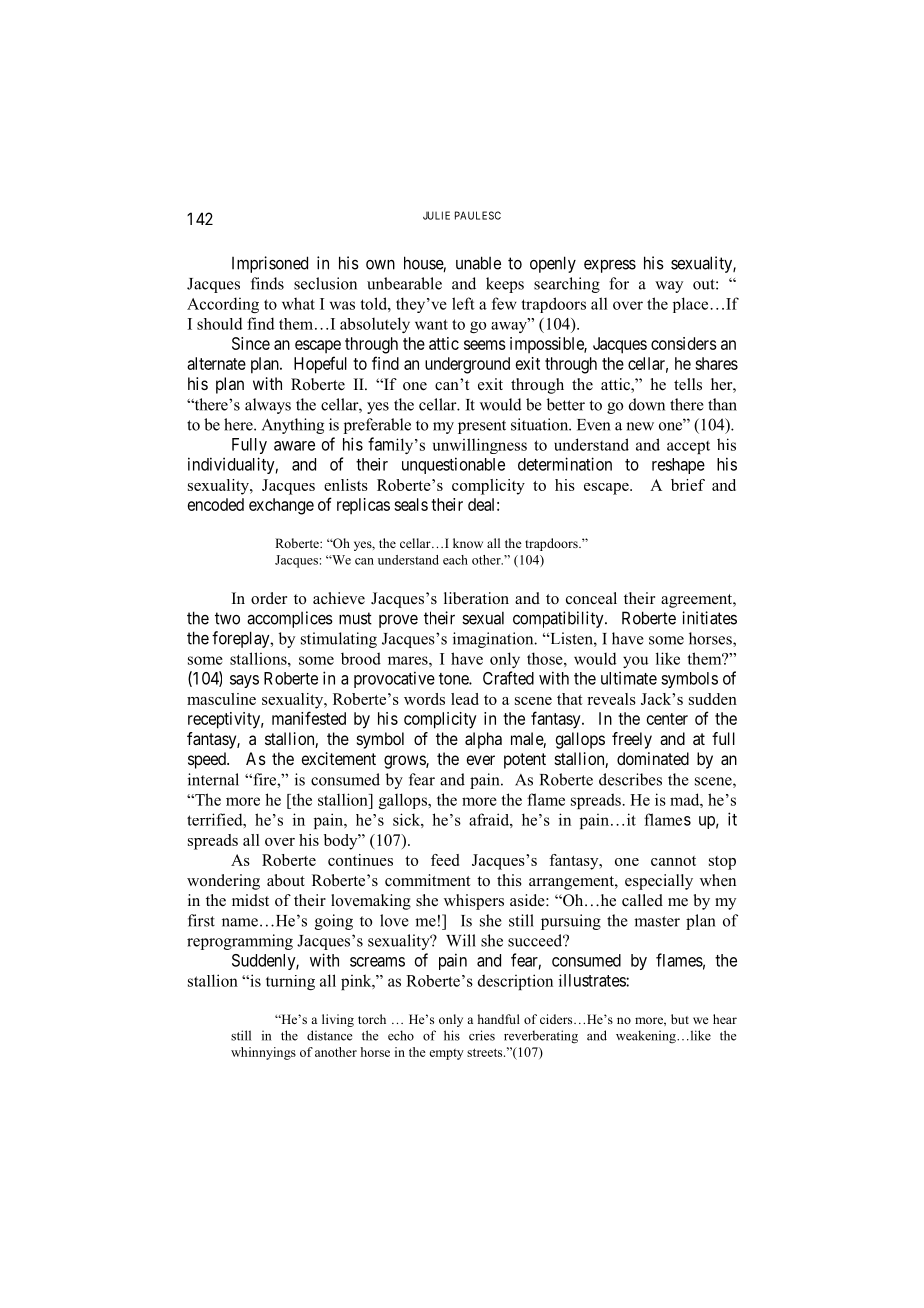  Describe the element at coordinates (270, 264) in the document. I see `Imprisoned` at that location.
